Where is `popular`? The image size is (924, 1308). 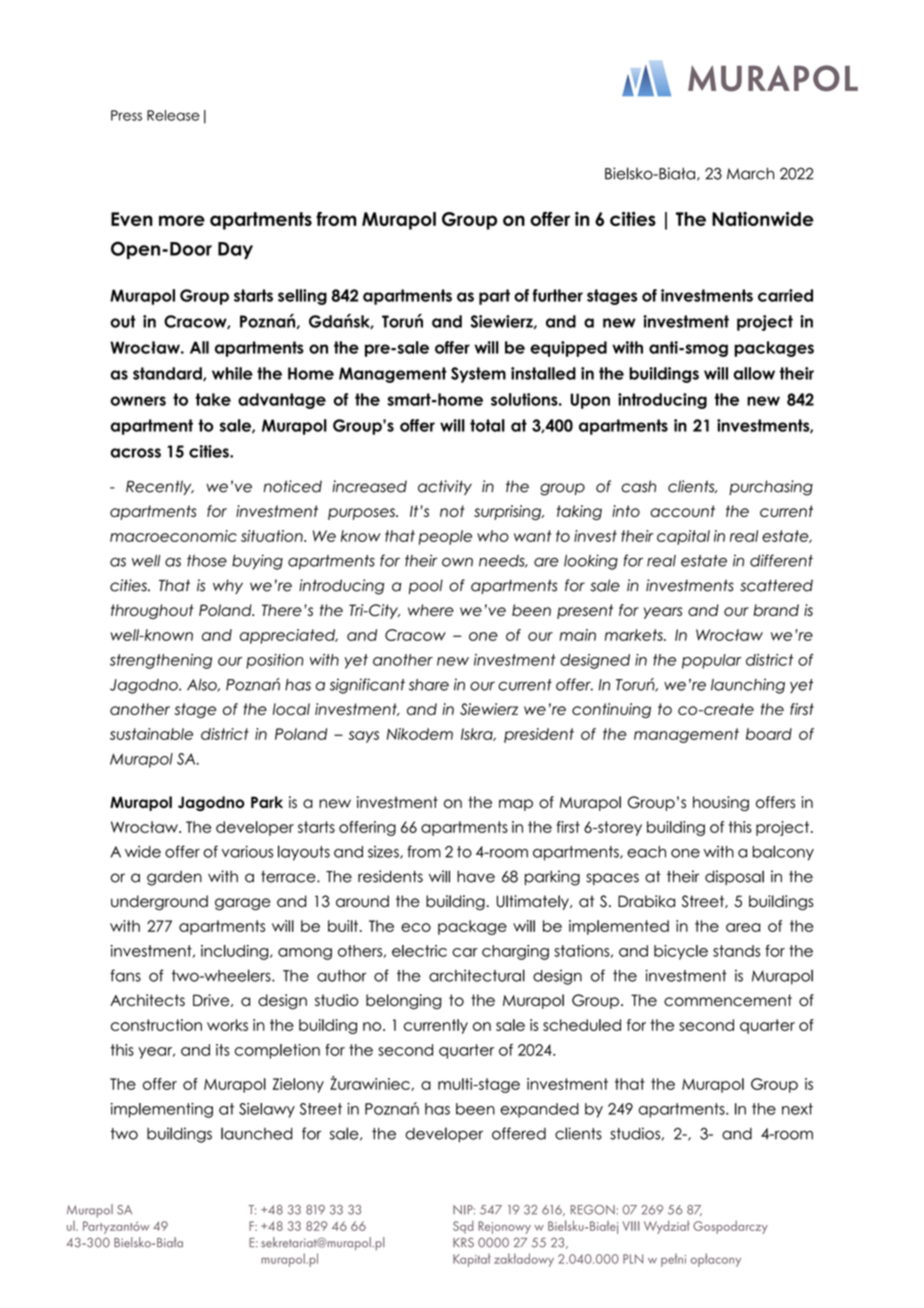
popular is located at coordinates (711, 661).
